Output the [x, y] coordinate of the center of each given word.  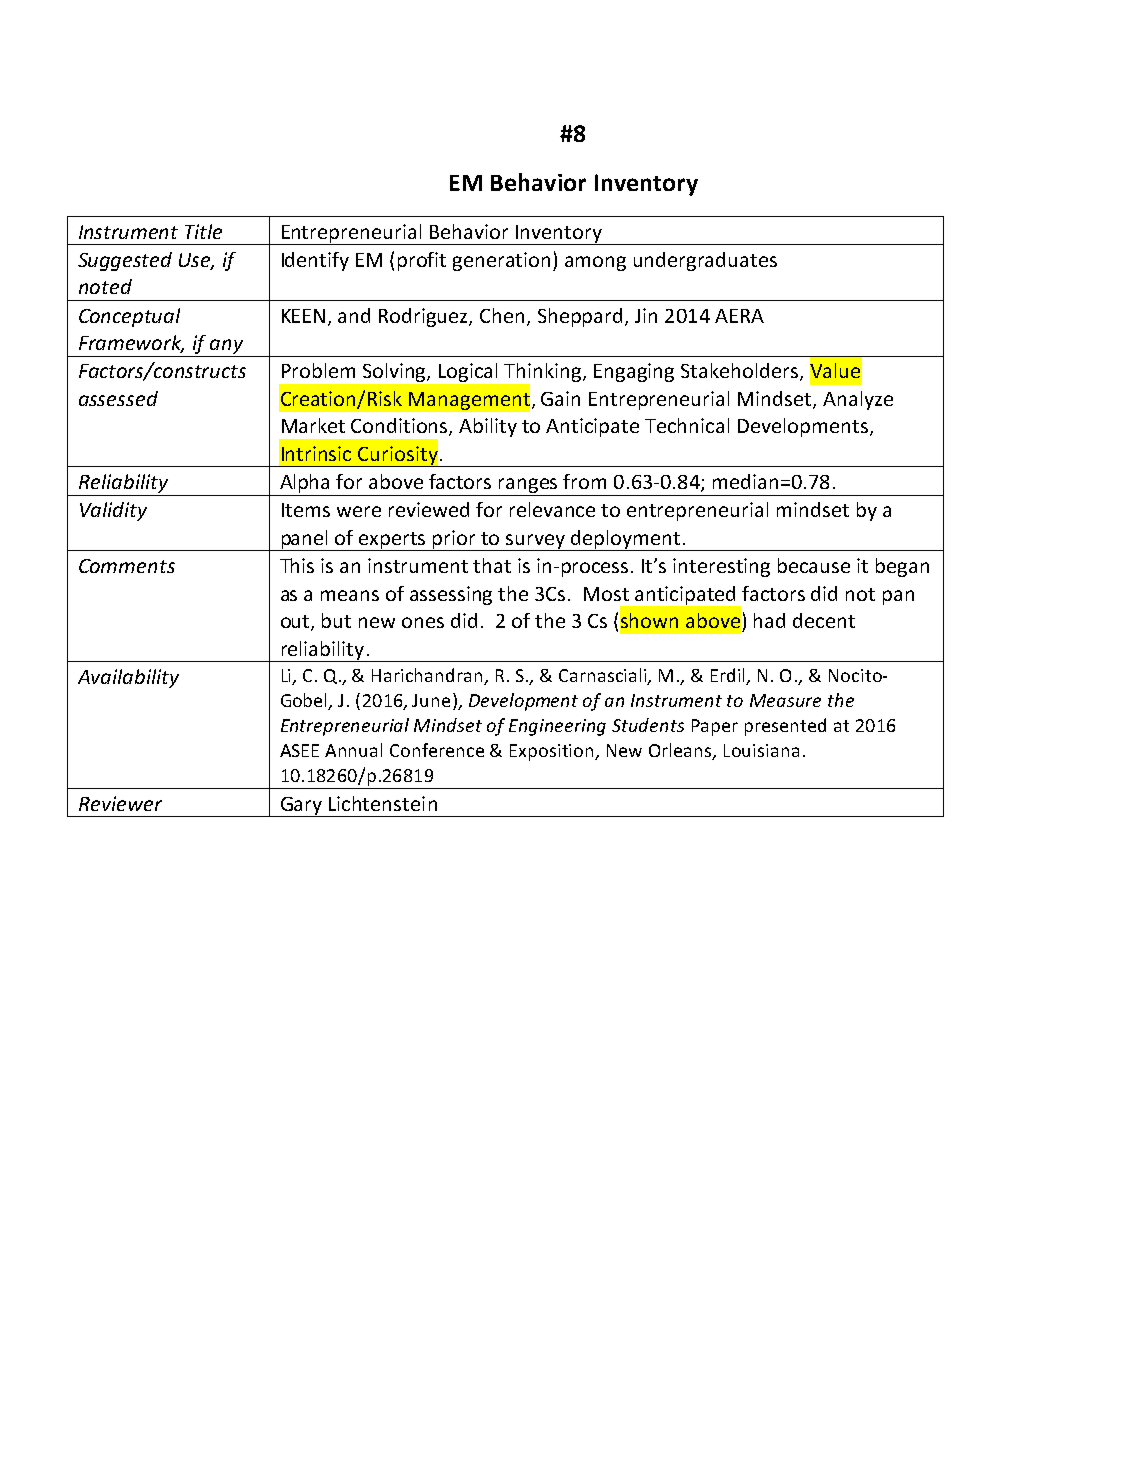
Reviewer [120, 803]
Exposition [553, 752]
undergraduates [705, 261]
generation [501, 261]
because [814, 565]
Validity [113, 511]
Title [203, 231]
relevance [552, 509]
